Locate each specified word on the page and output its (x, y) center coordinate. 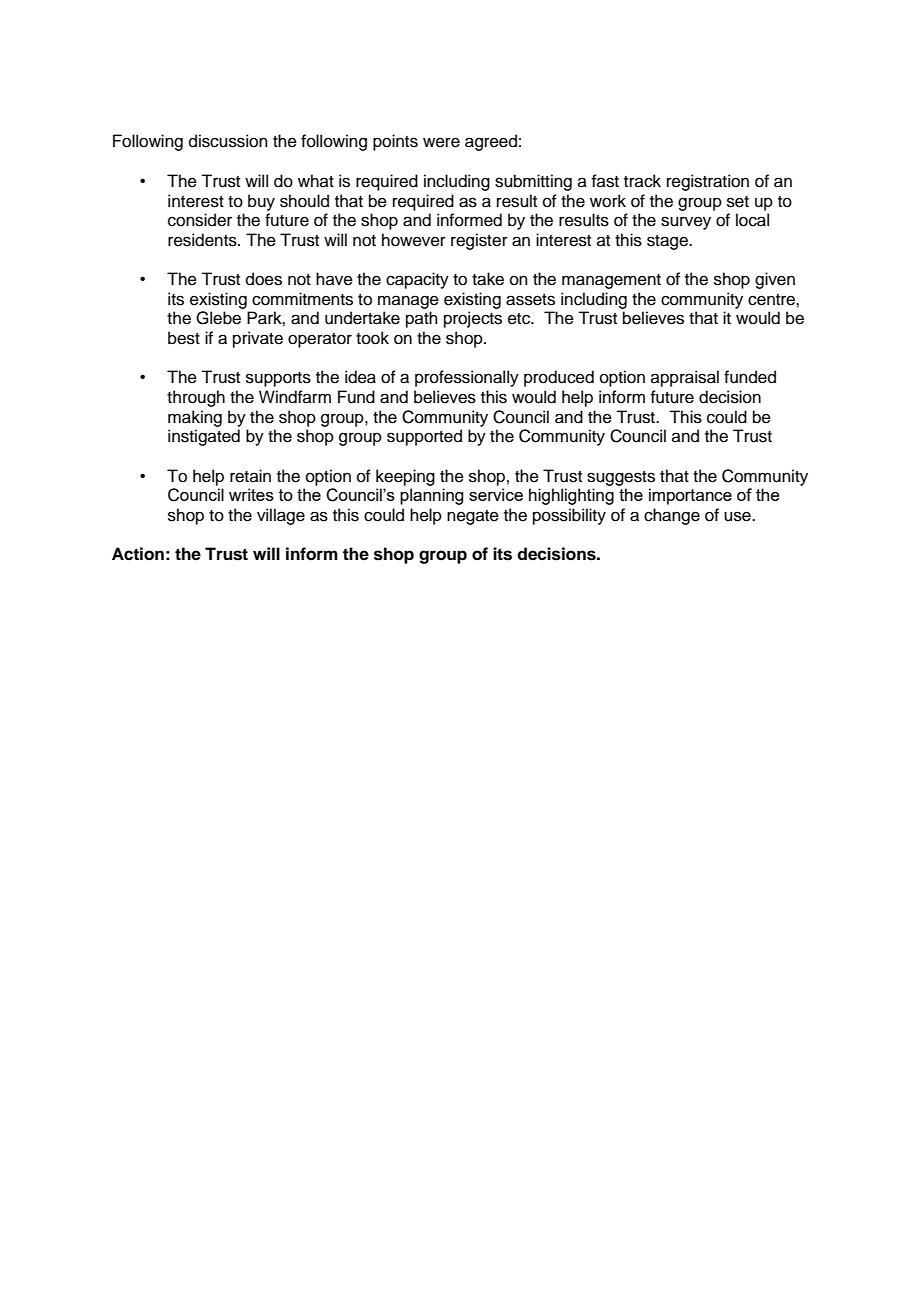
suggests (621, 478)
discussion (228, 141)
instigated (204, 437)
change (672, 516)
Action (138, 554)
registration (708, 182)
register (479, 241)
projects (473, 319)
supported (424, 437)
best (184, 338)
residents (203, 240)
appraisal (685, 378)
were (441, 142)
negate (473, 517)
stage (668, 242)
